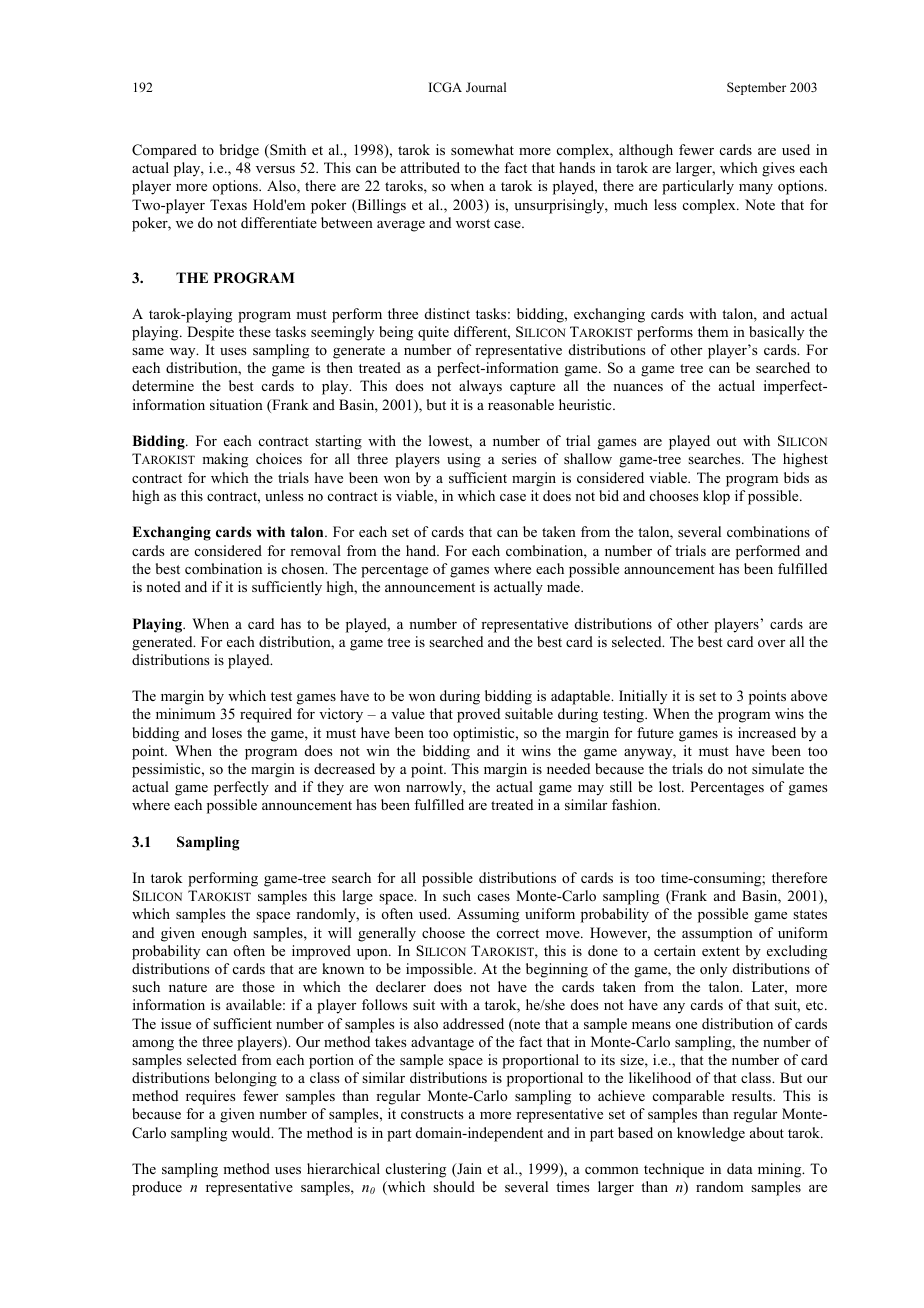 This image has height=1308, width=924. I want to click on simulate, so click(778, 768).
